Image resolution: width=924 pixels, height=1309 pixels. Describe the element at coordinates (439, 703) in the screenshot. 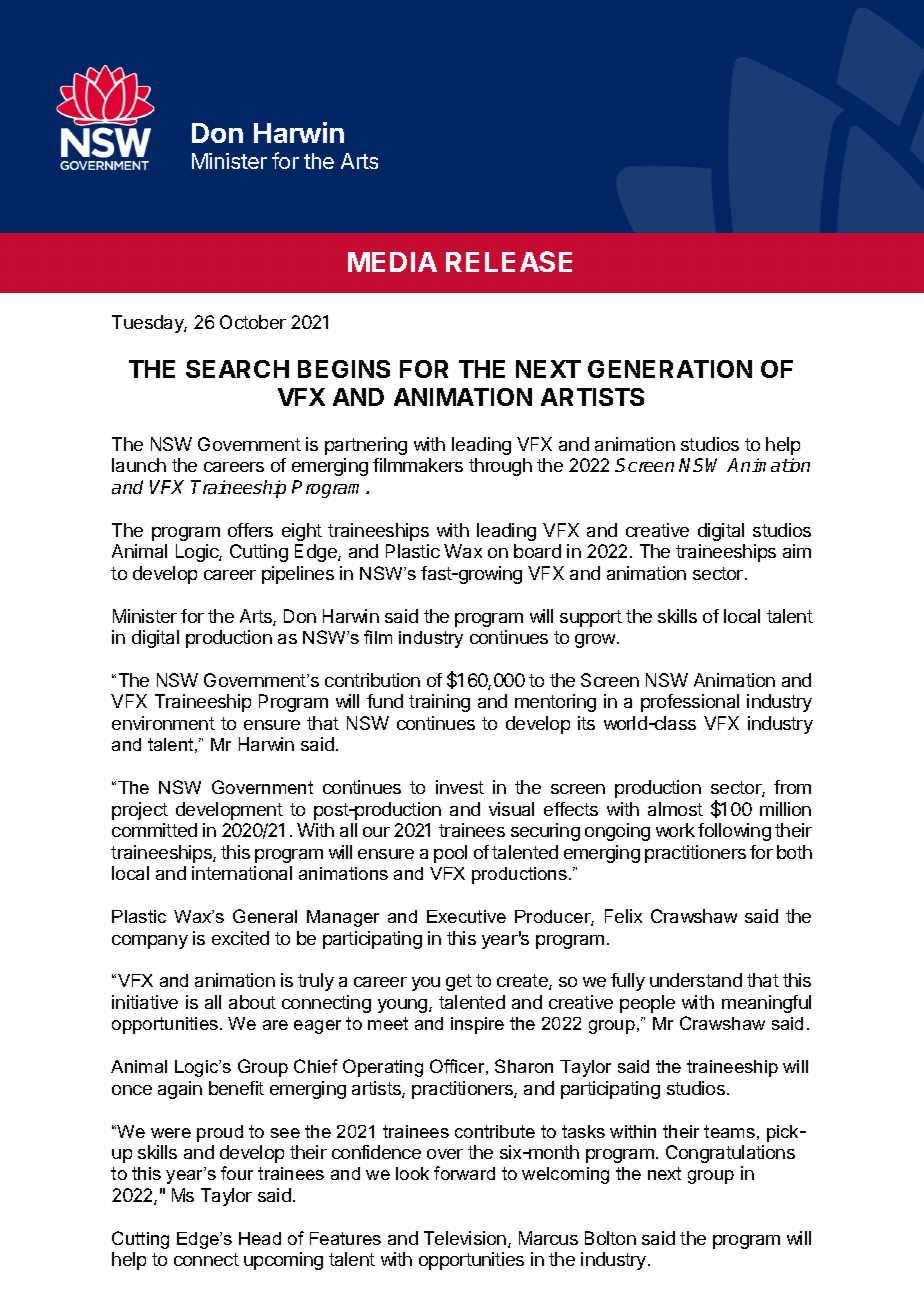

I see `training` at that location.
